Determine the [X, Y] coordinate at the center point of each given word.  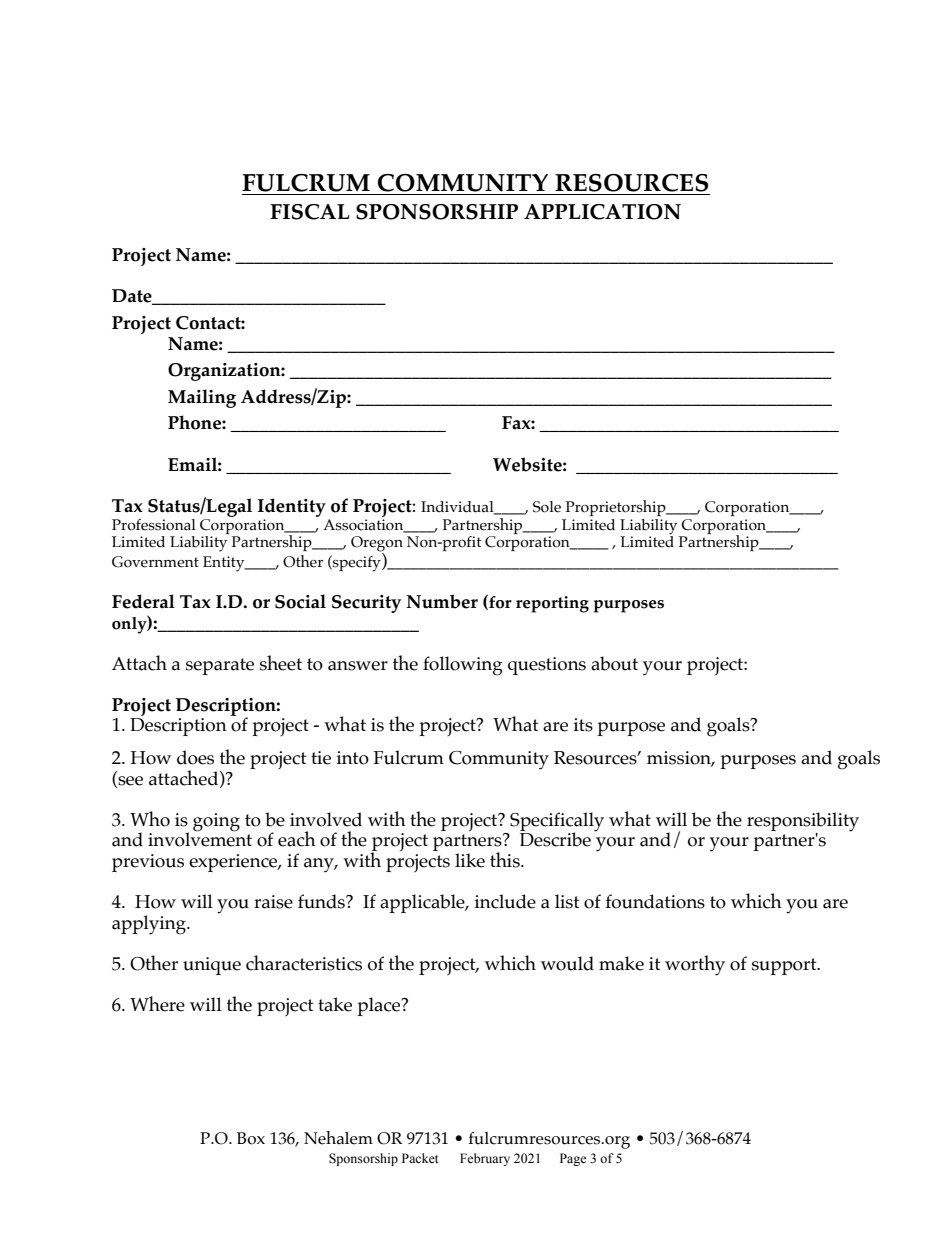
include [505, 901]
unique [212, 966]
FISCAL [310, 212]
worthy [695, 965]
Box [251, 1138]
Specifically [556, 823]
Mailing [202, 398]
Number [442, 601]
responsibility [803, 823]
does [195, 757]
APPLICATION [602, 212]
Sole [547, 507]
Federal [143, 601]
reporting [552, 604]
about [614, 663]
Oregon [377, 544]
